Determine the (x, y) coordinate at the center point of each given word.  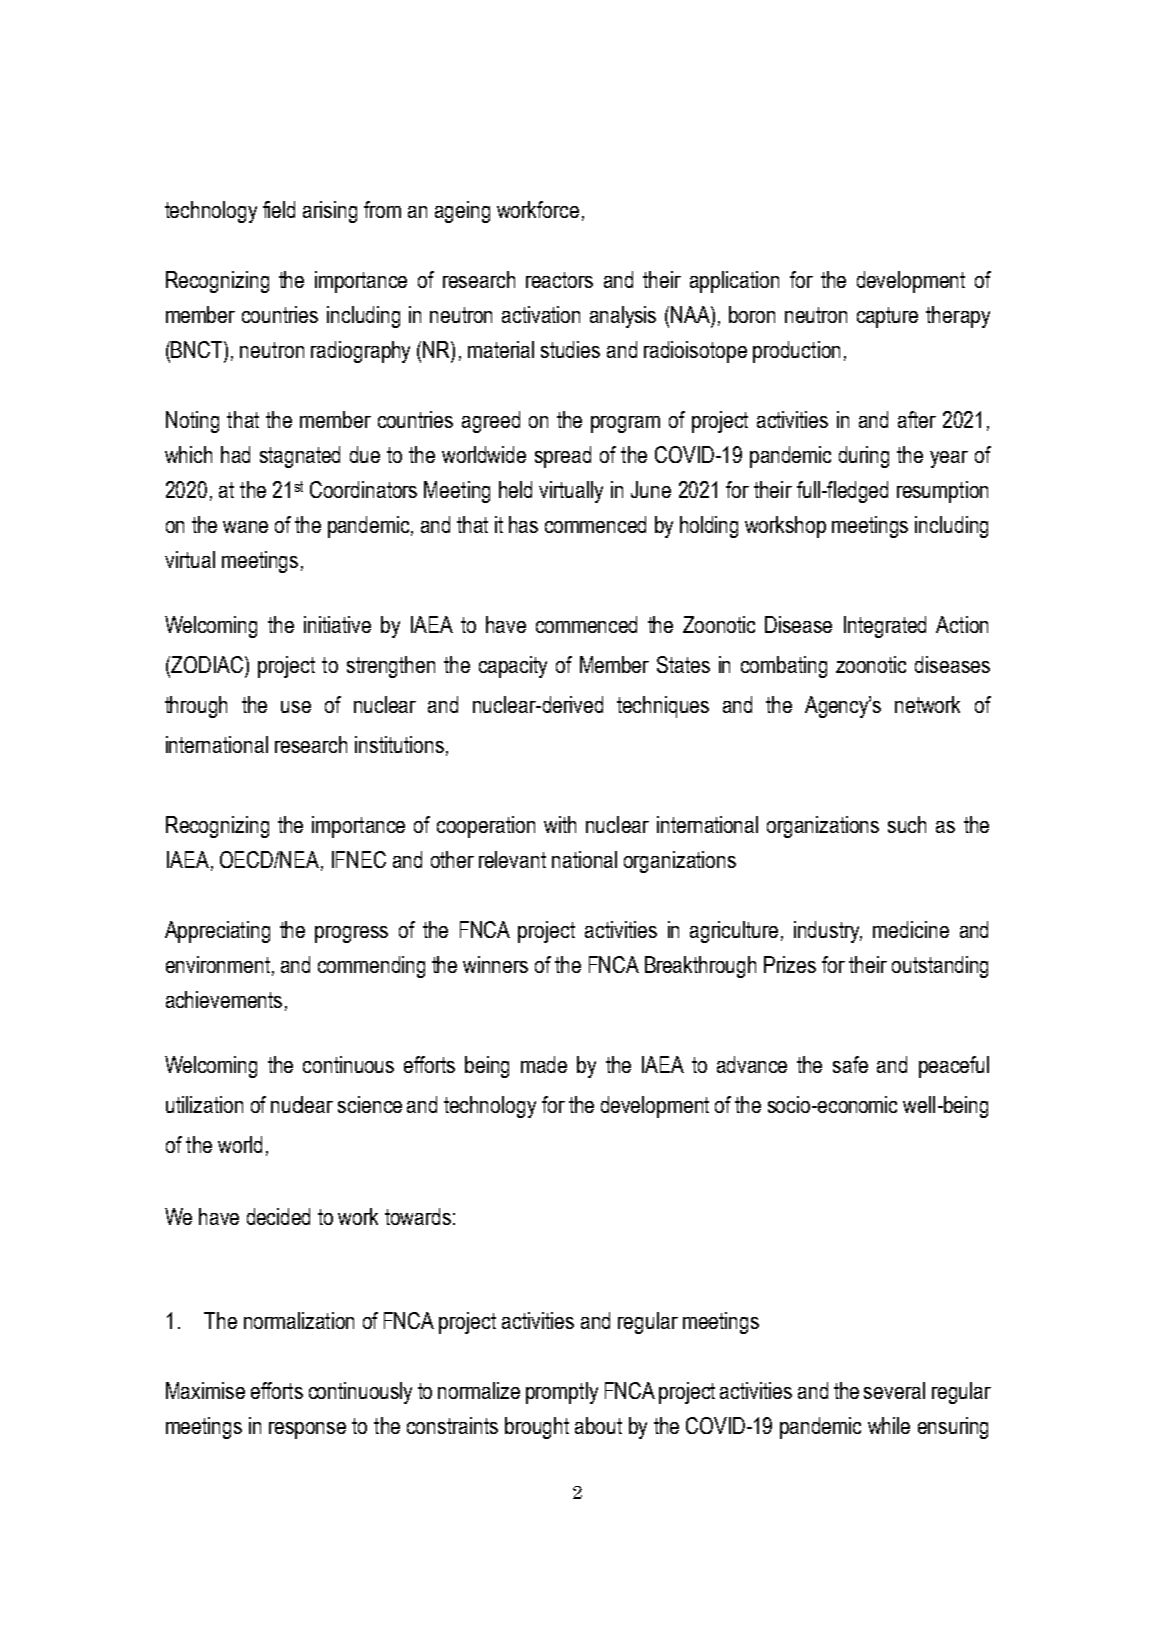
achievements (224, 999)
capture (887, 317)
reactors (559, 280)
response (307, 1430)
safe (850, 1064)
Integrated (885, 627)
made (544, 1064)
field (279, 209)
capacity (513, 667)
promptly (562, 1393)
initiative (337, 624)
